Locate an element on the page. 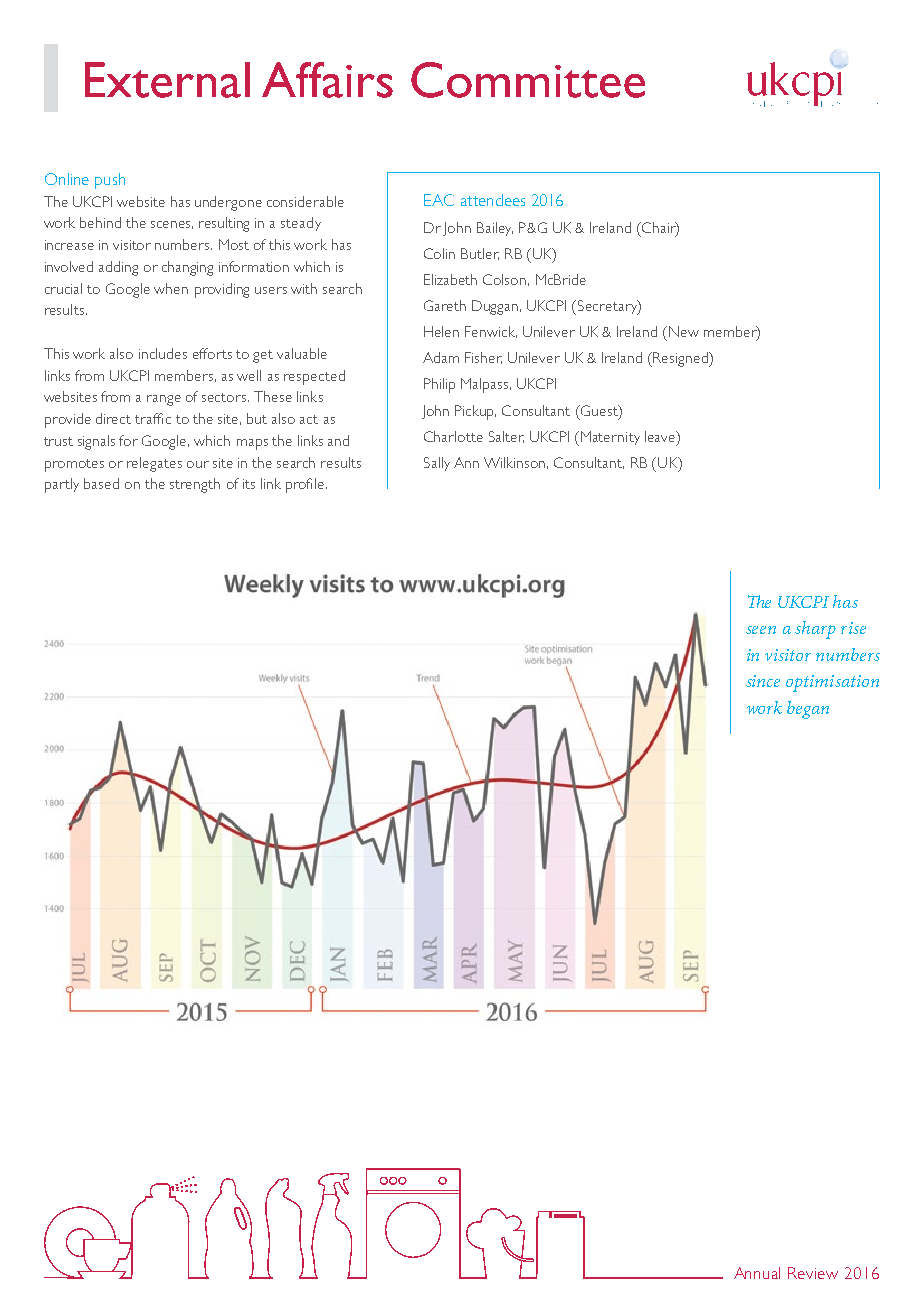 Image resolution: width=924 pixels, height=1308 pixels. External is located at coordinates (167, 80).
